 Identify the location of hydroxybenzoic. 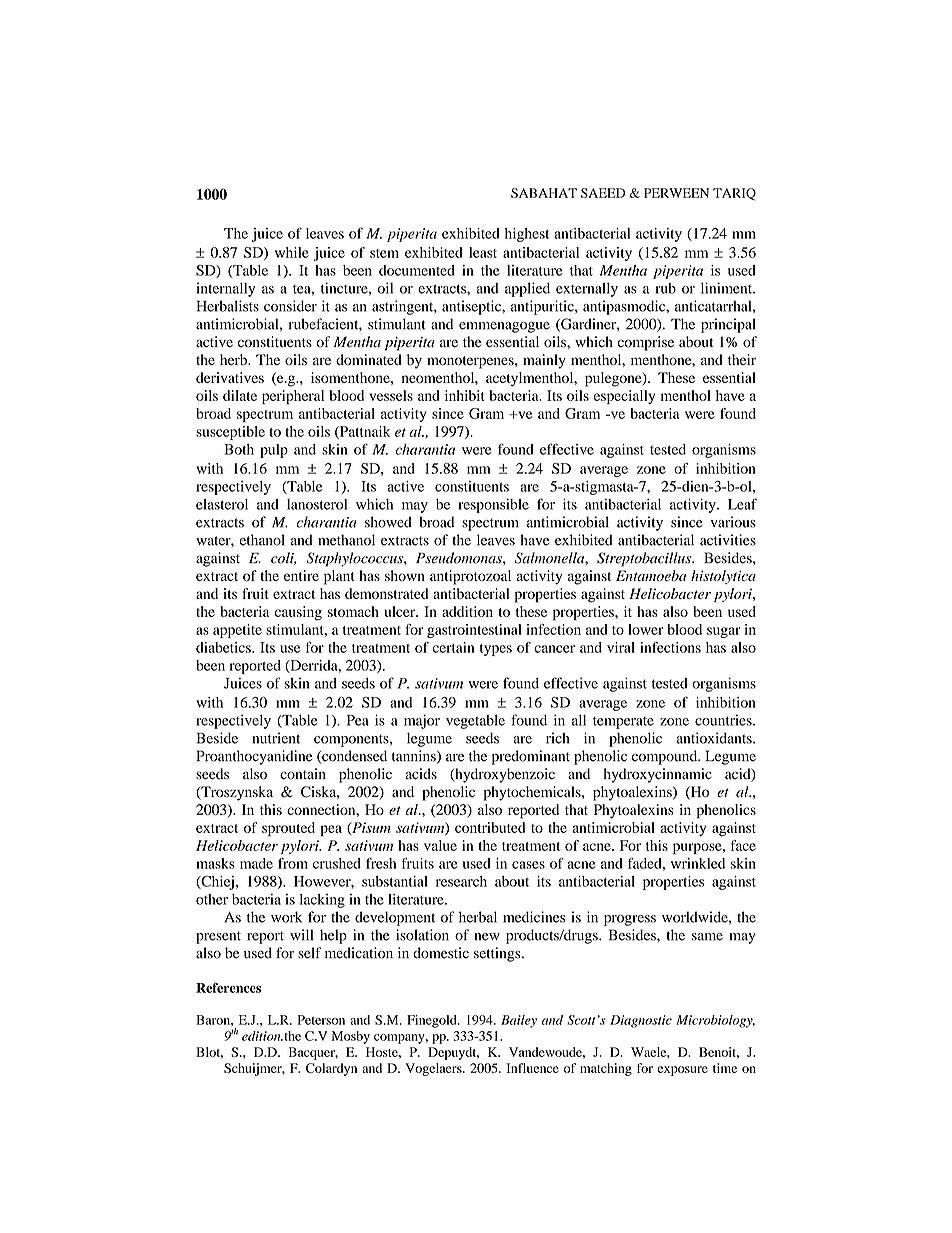
(504, 775).
